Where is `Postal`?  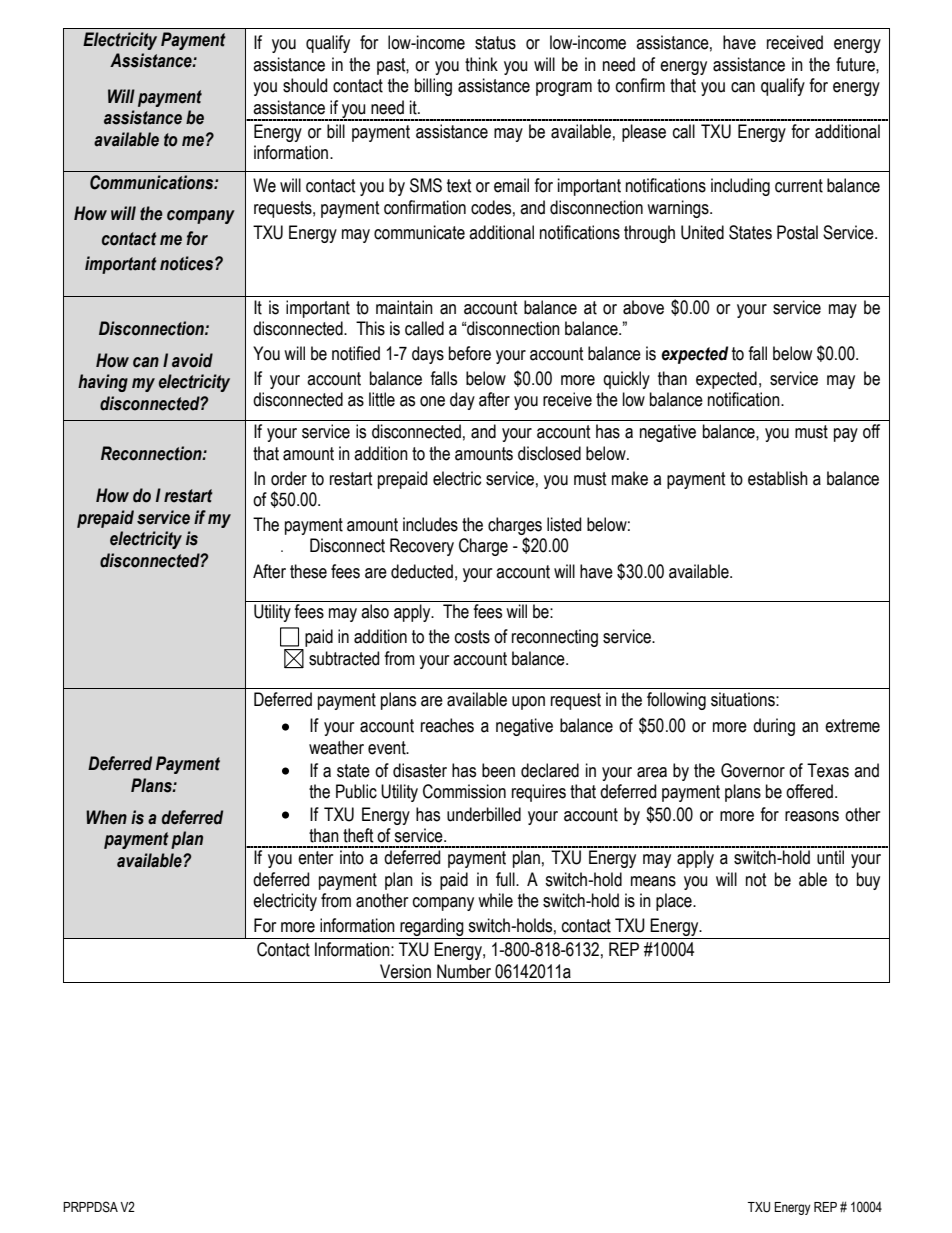
Postal is located at coordinates (797, 232).
